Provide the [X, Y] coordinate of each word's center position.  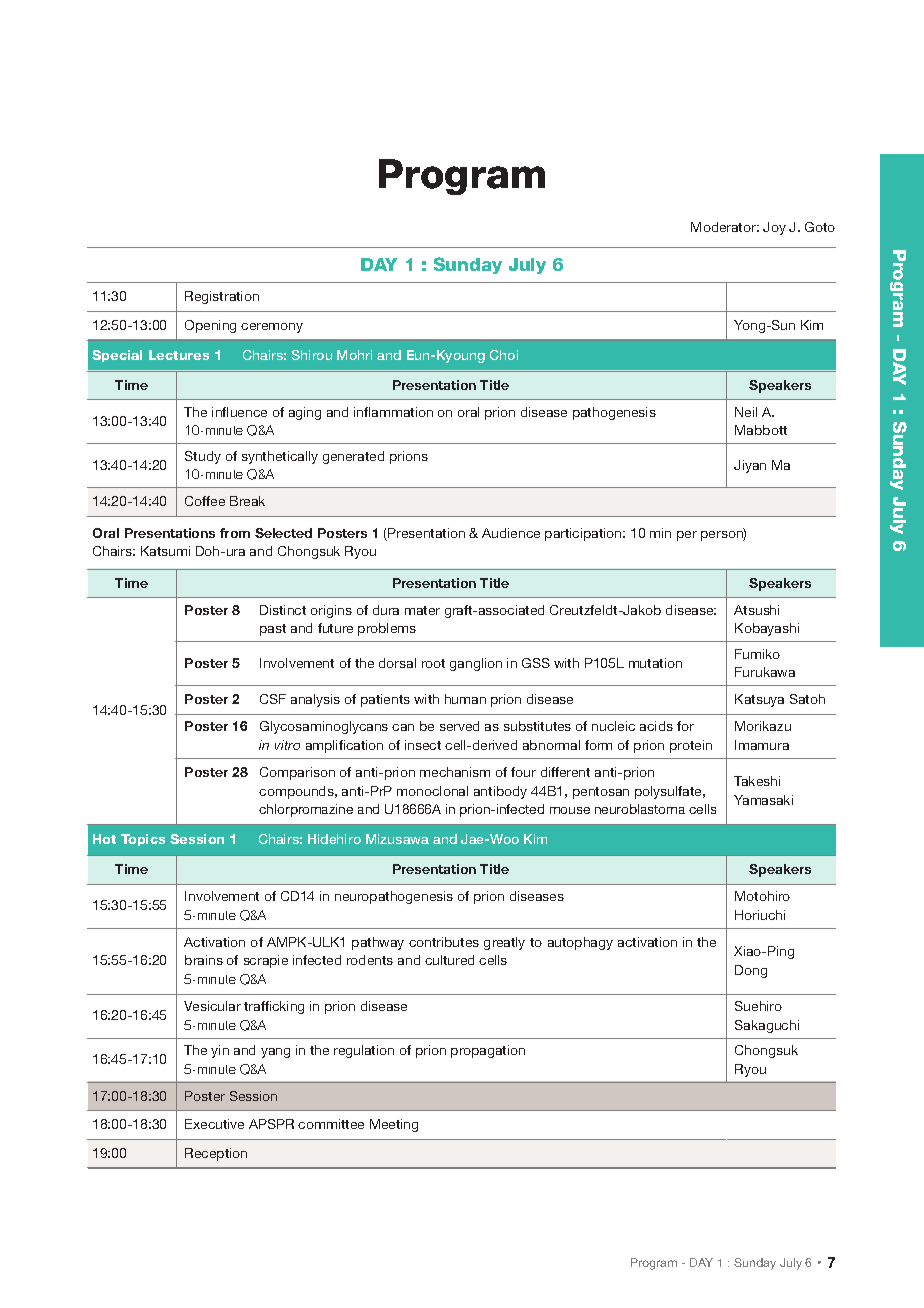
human [465, 699]
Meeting [394, 1125]
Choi [504, 355]
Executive [214, 1124]
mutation [655, 663]
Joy [774, 228]
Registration [222, 297]
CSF [273, 699]
